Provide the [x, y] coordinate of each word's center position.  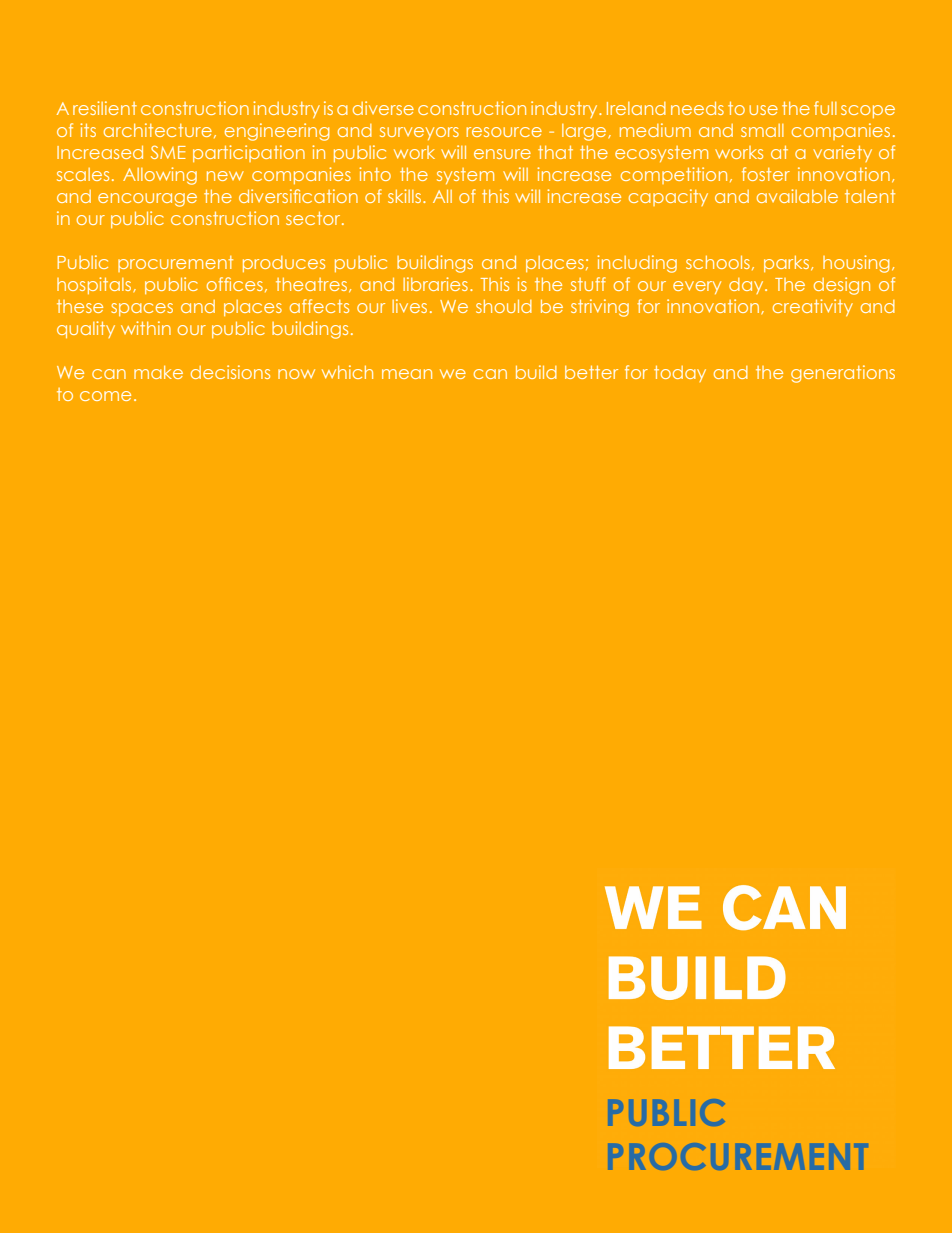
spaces [142, 309]
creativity [813, 307]
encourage [147, 200]
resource [504, 132]
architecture [158, 130]
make [158, 372]
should [504, 306]
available [797, 196]
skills [406, 196]
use [763, 110]
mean [407, 374]
